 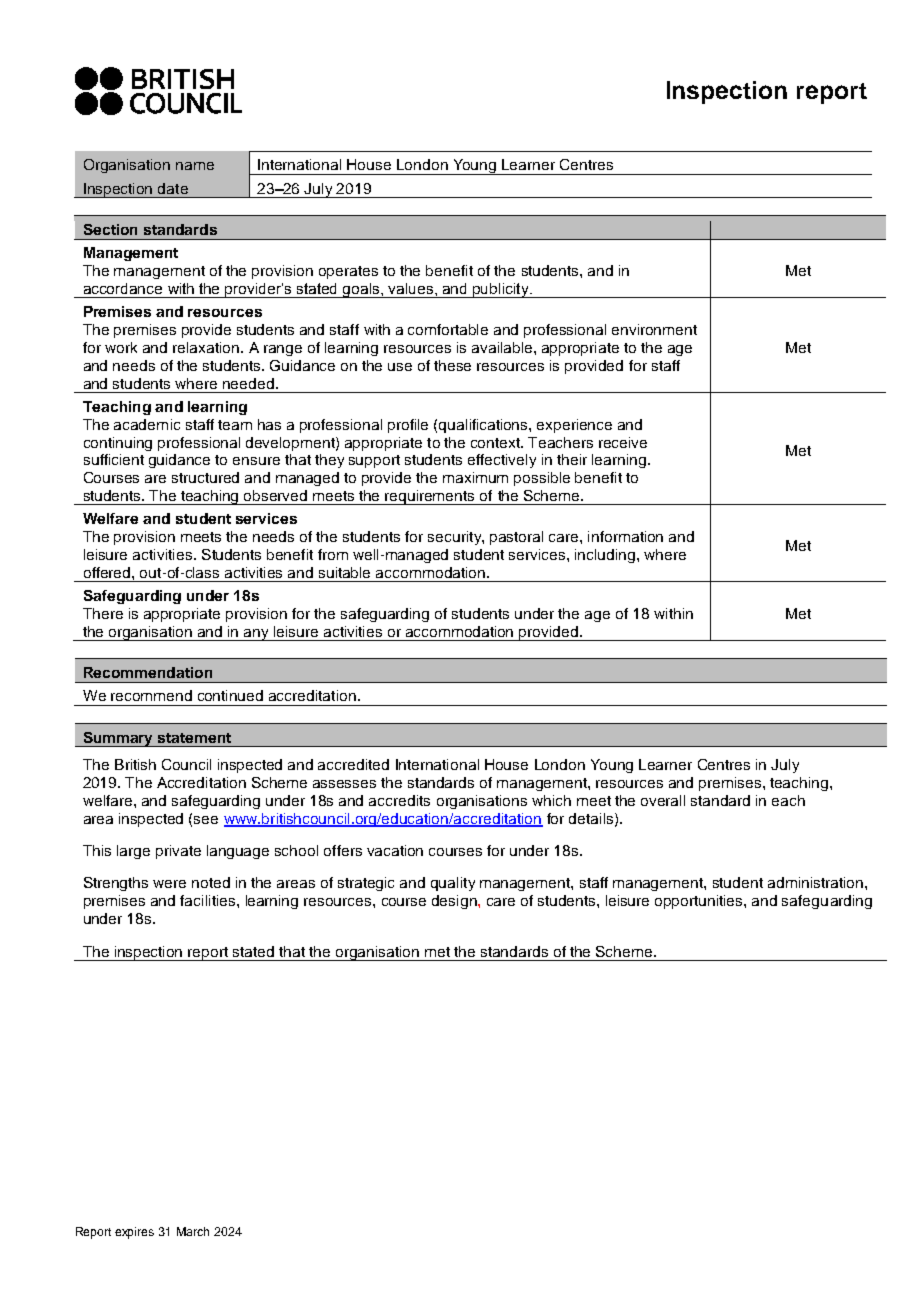 I want to click on administration, so click(x=815, y=882).
